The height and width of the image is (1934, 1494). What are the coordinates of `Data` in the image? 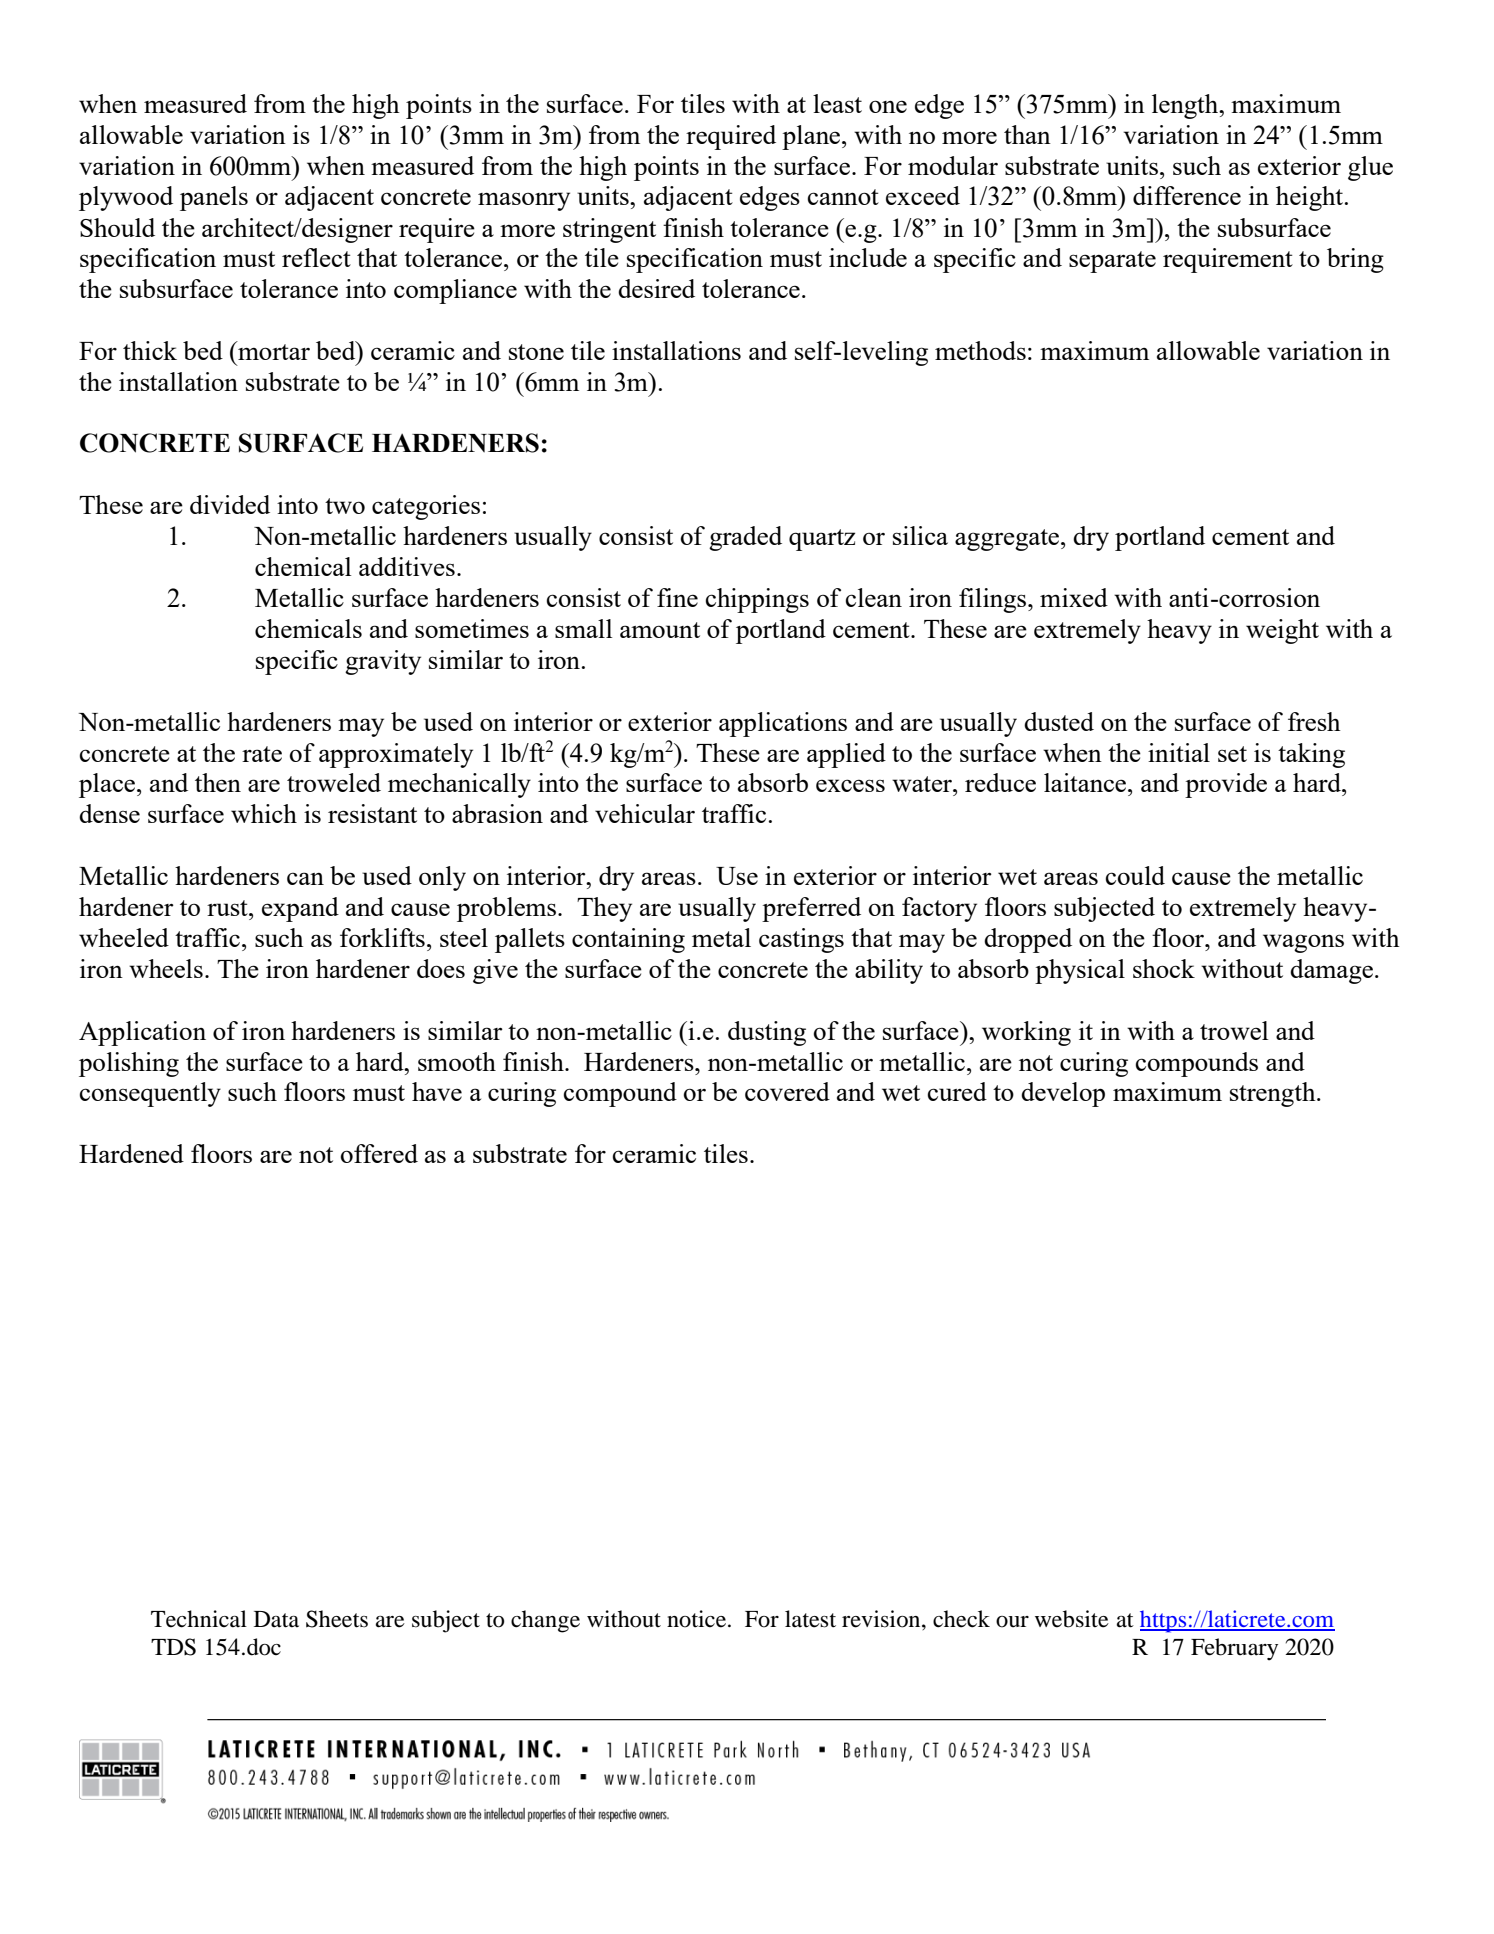 It's located at (276, 1619).
